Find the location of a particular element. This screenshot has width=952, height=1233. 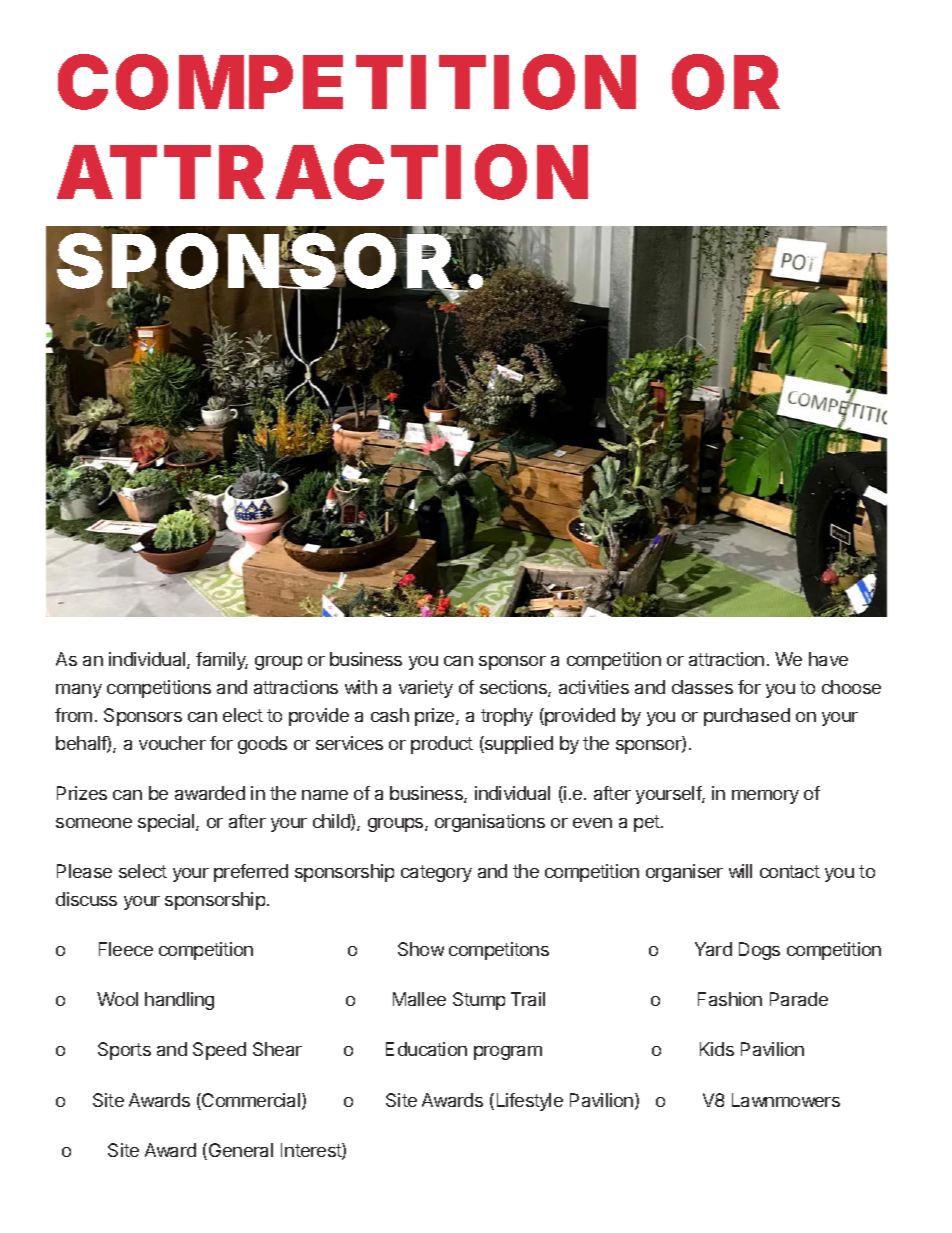

will is located at coordinates (740, 871).
